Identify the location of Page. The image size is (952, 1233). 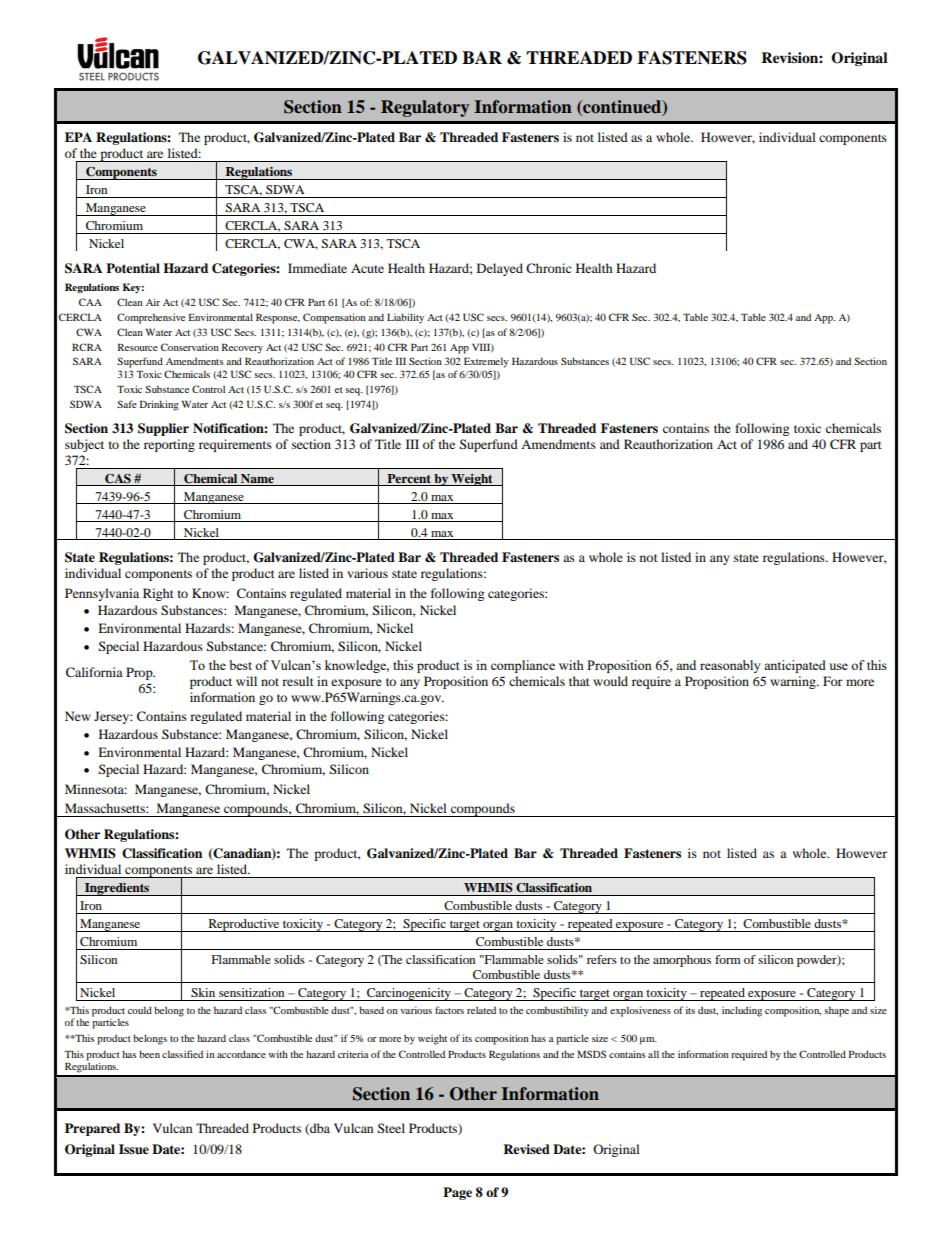
(457, 1193).
